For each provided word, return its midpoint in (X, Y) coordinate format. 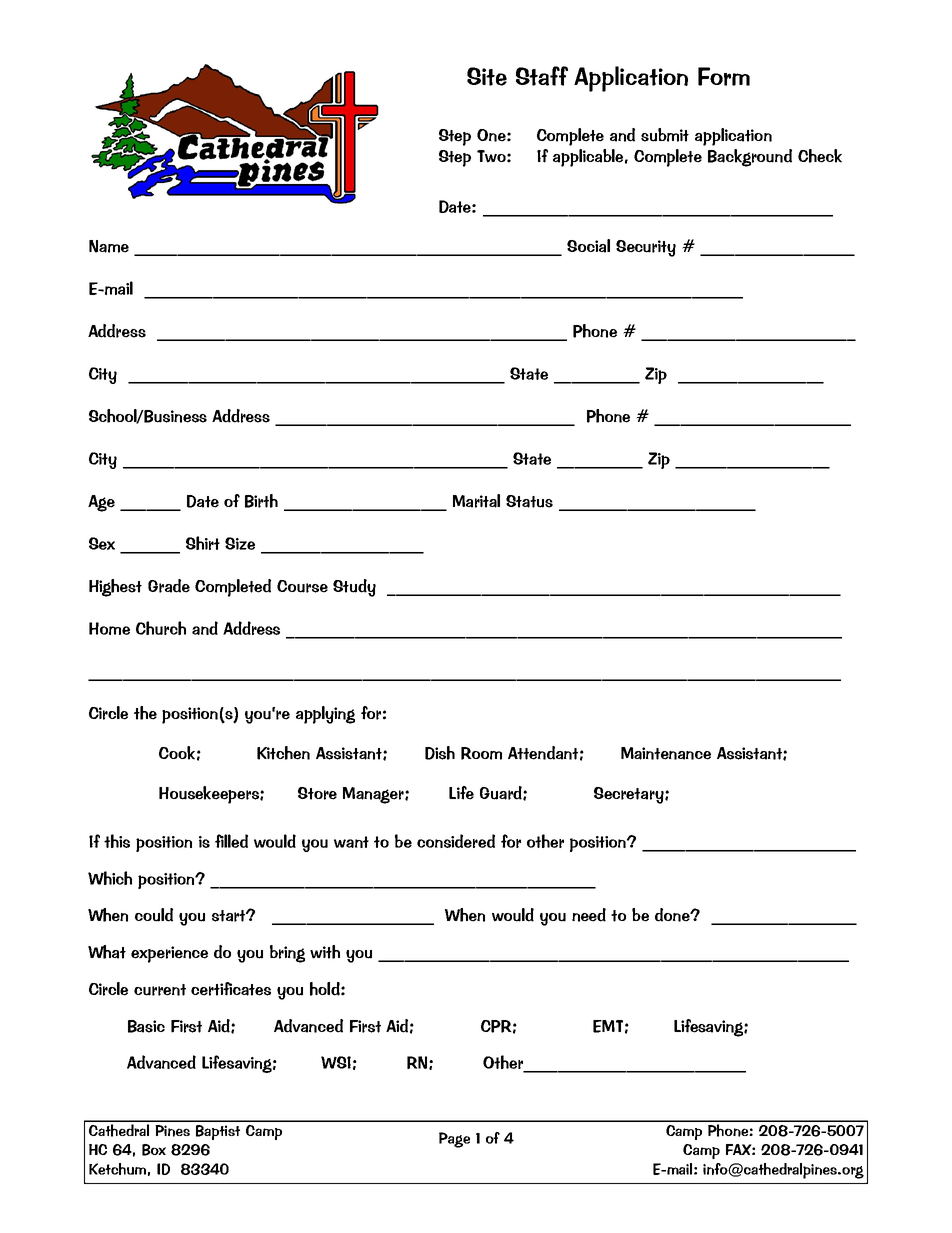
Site (487, 76)
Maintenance (666, 753)
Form (724, 76)
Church (161, 628)
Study (354, 588)
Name (109, 246)
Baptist (218, 1132)
